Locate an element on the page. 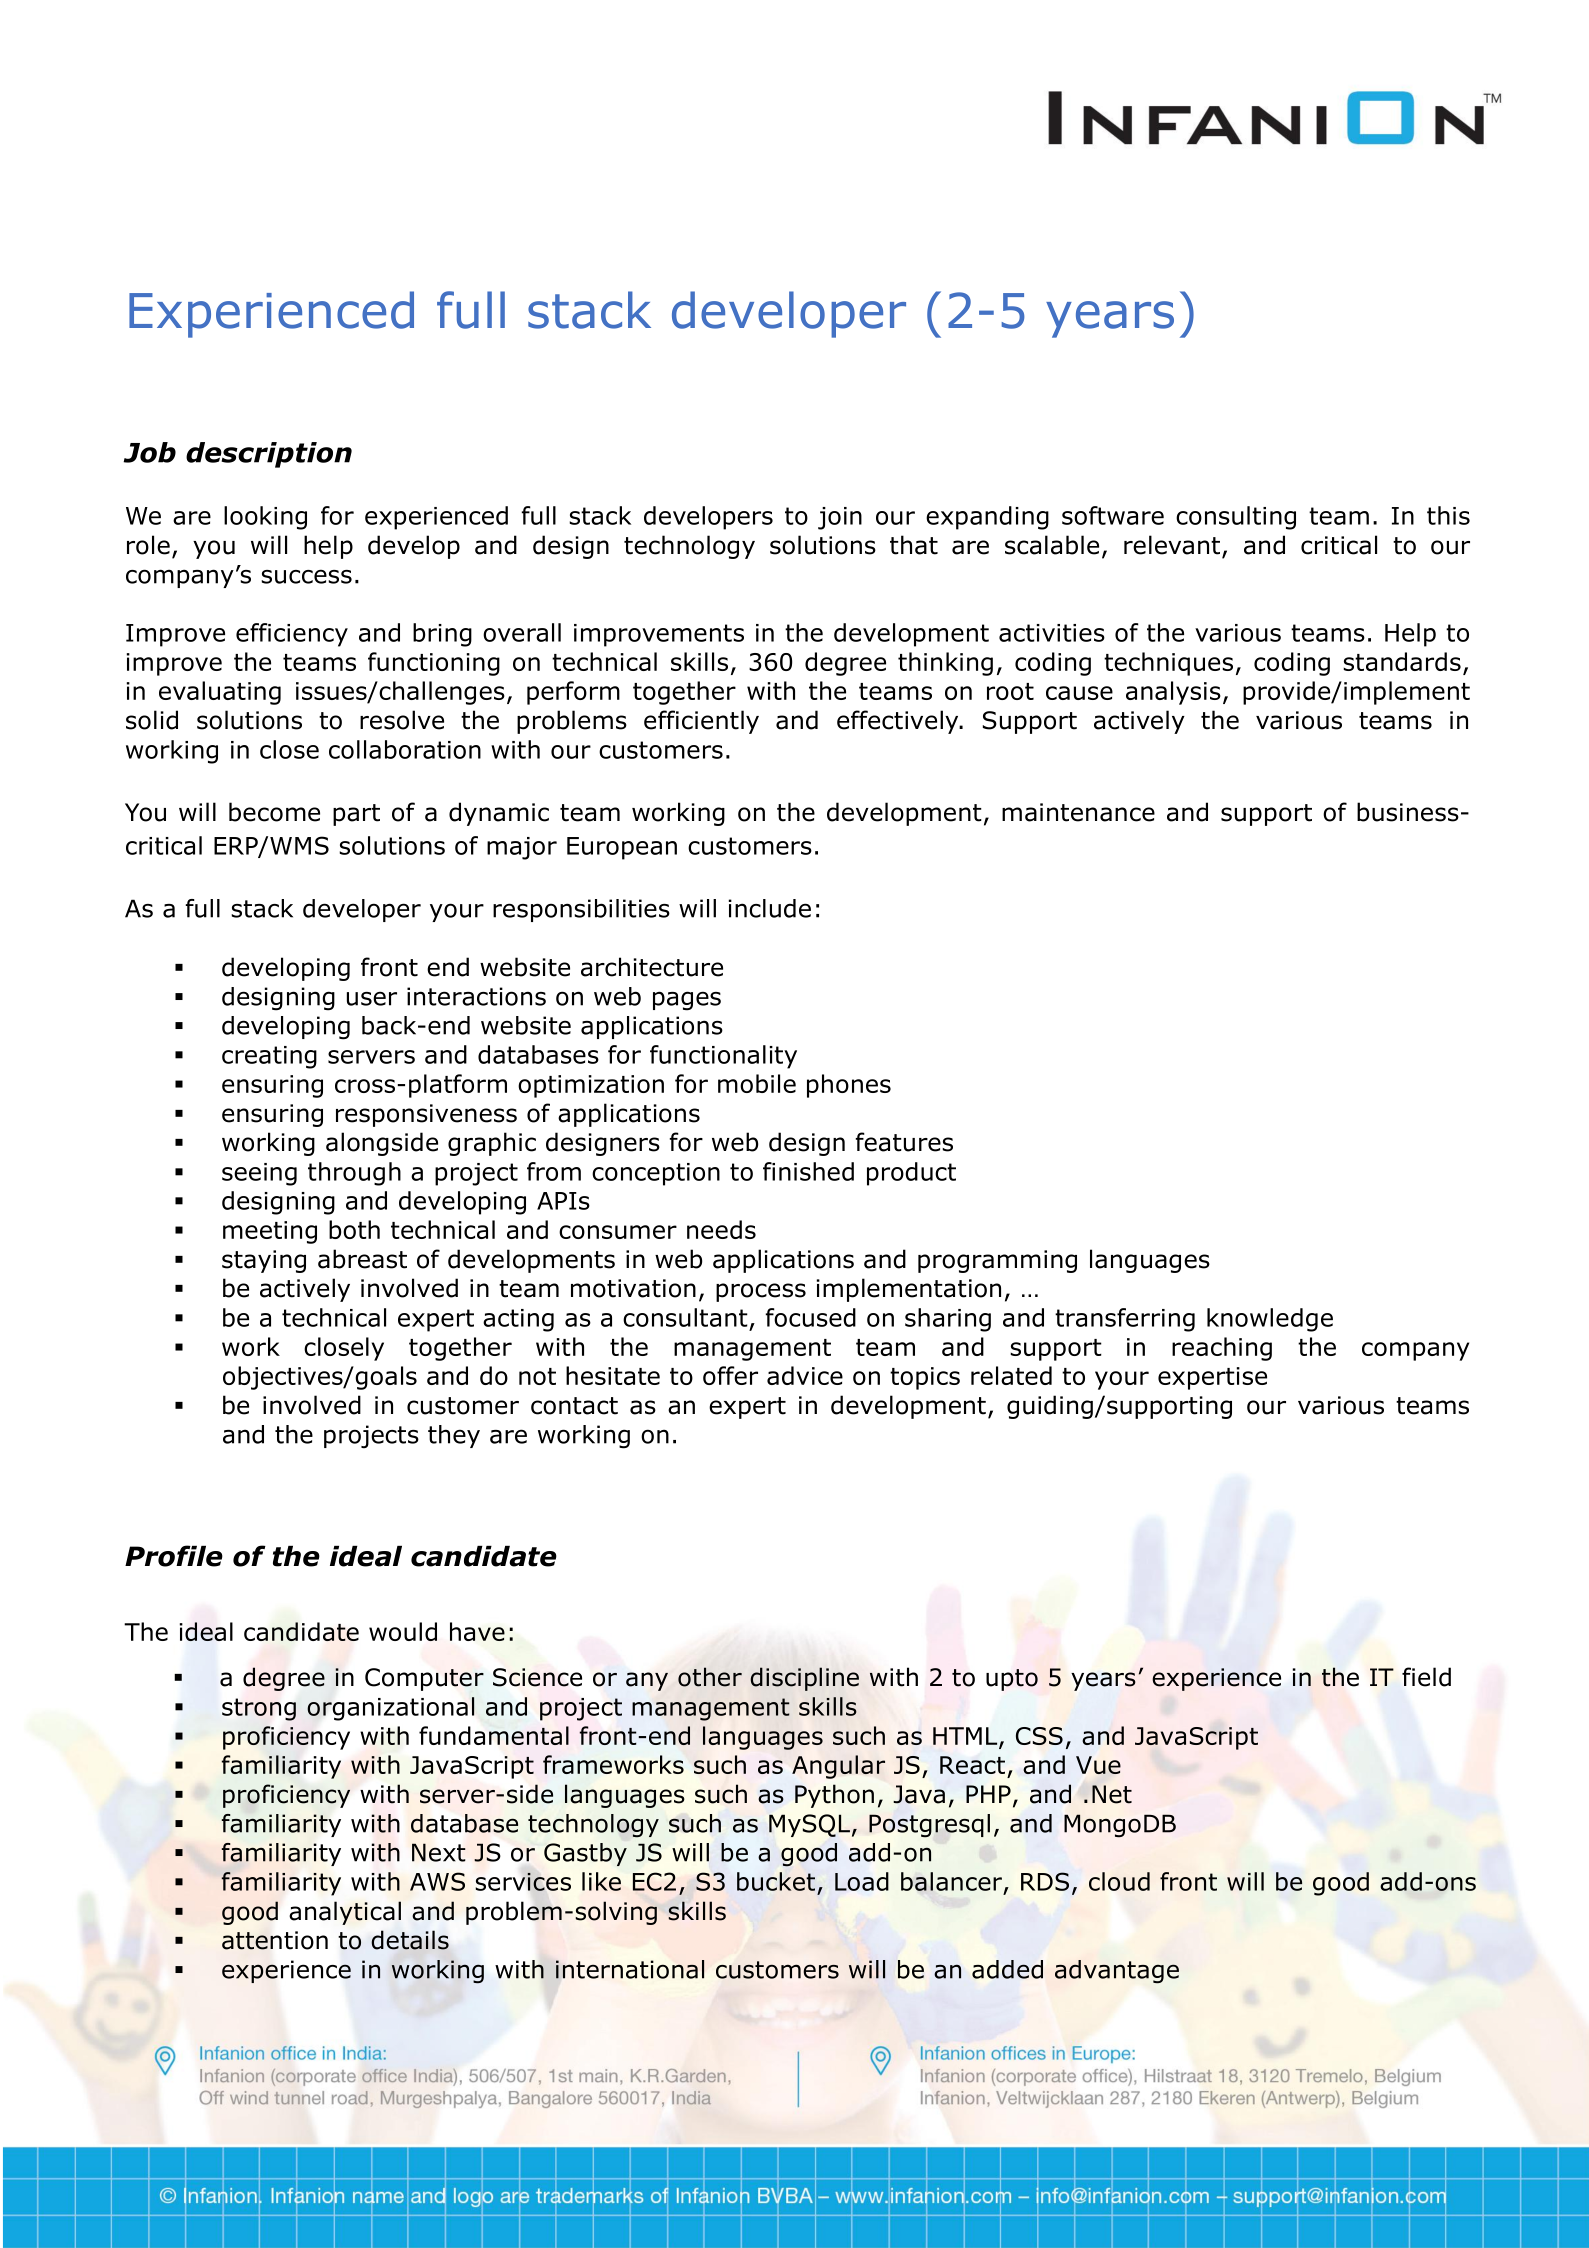  looking is located at coordinates (265, 518).
